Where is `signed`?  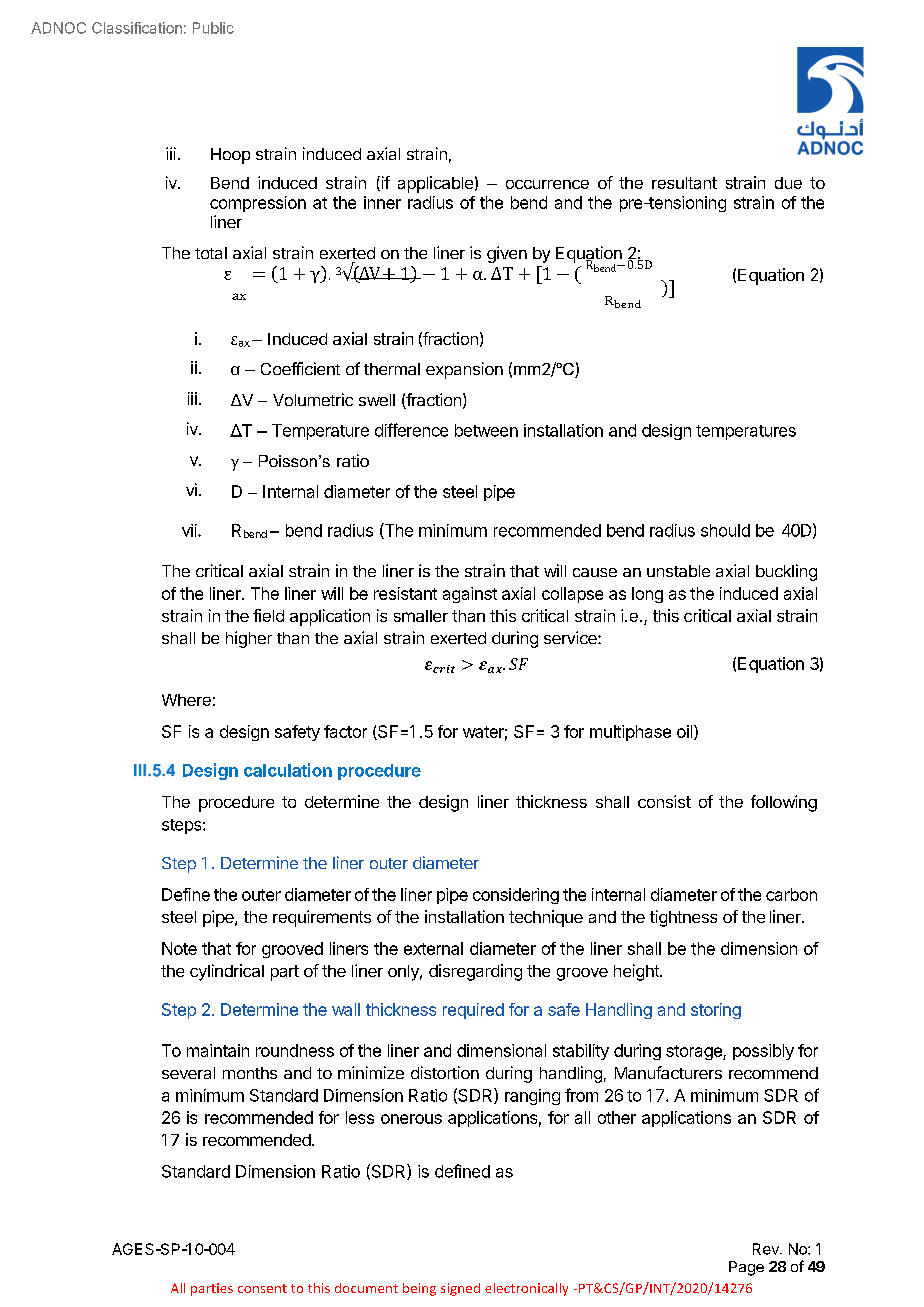
signed is located at coordinates (460, 1289).
